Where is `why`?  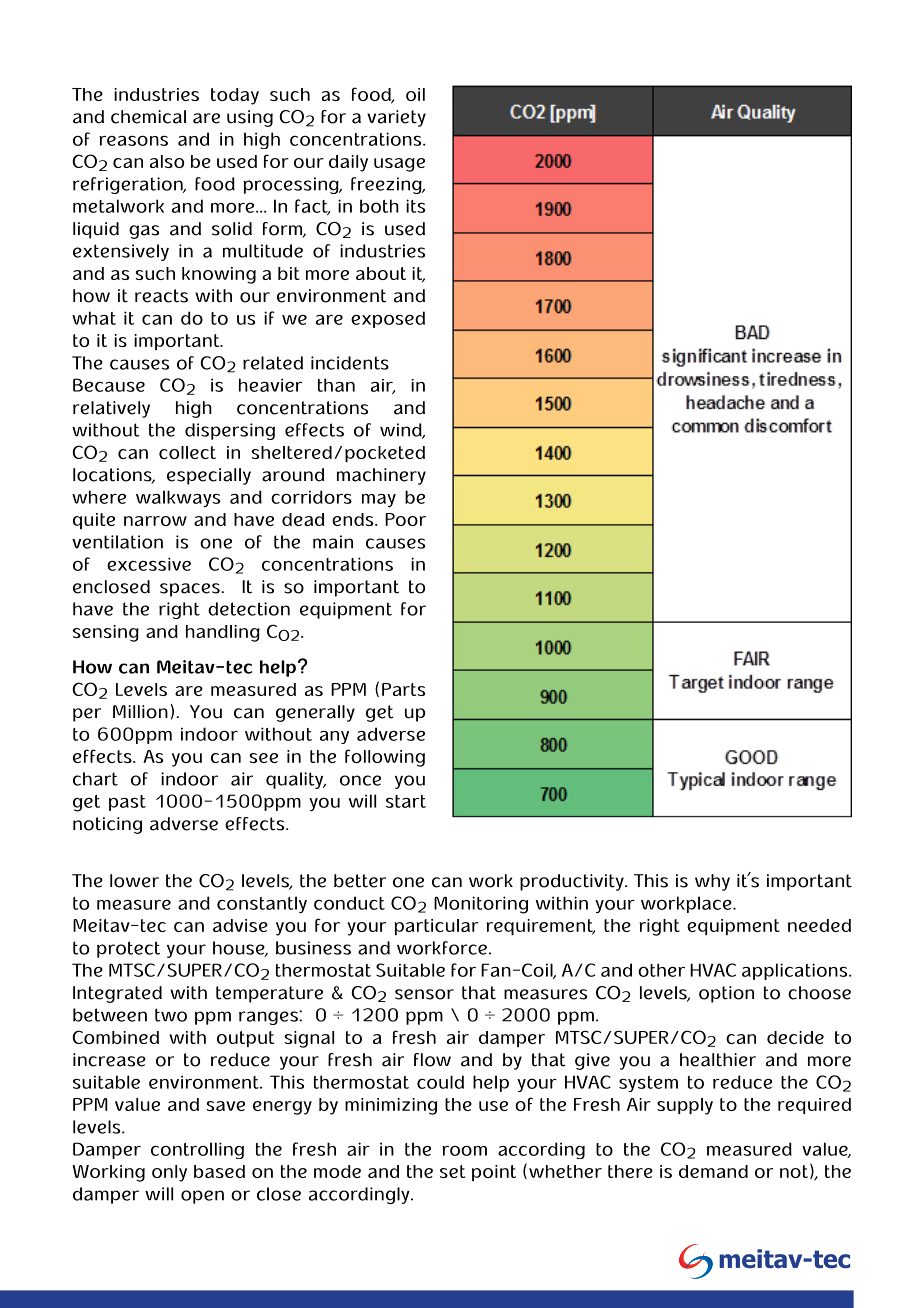 why is located at coordinates (712, 882).
